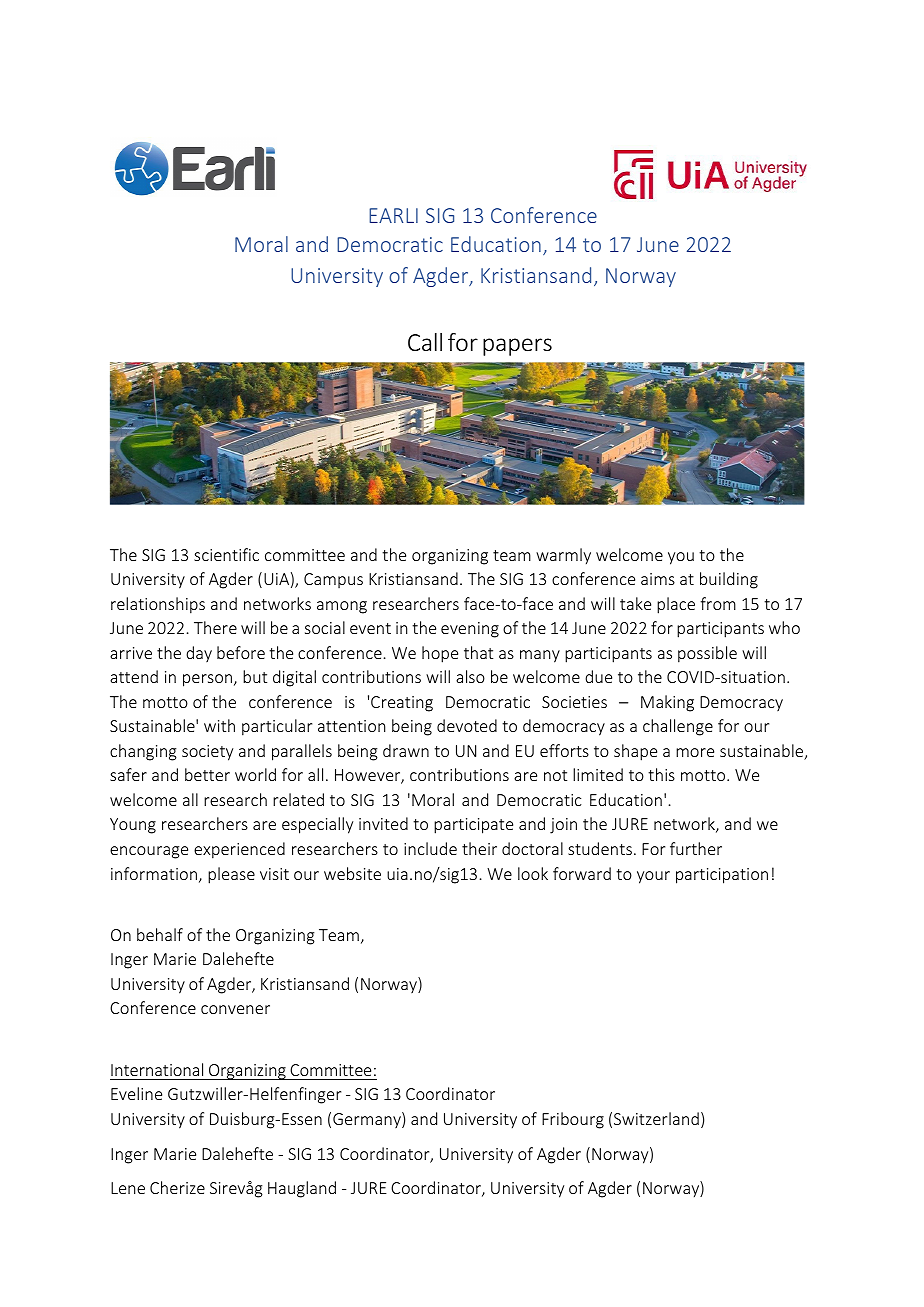  What do you see at coordinates (563, 556) in the image?
I see `warmly` at bounding box center [563, 556].
